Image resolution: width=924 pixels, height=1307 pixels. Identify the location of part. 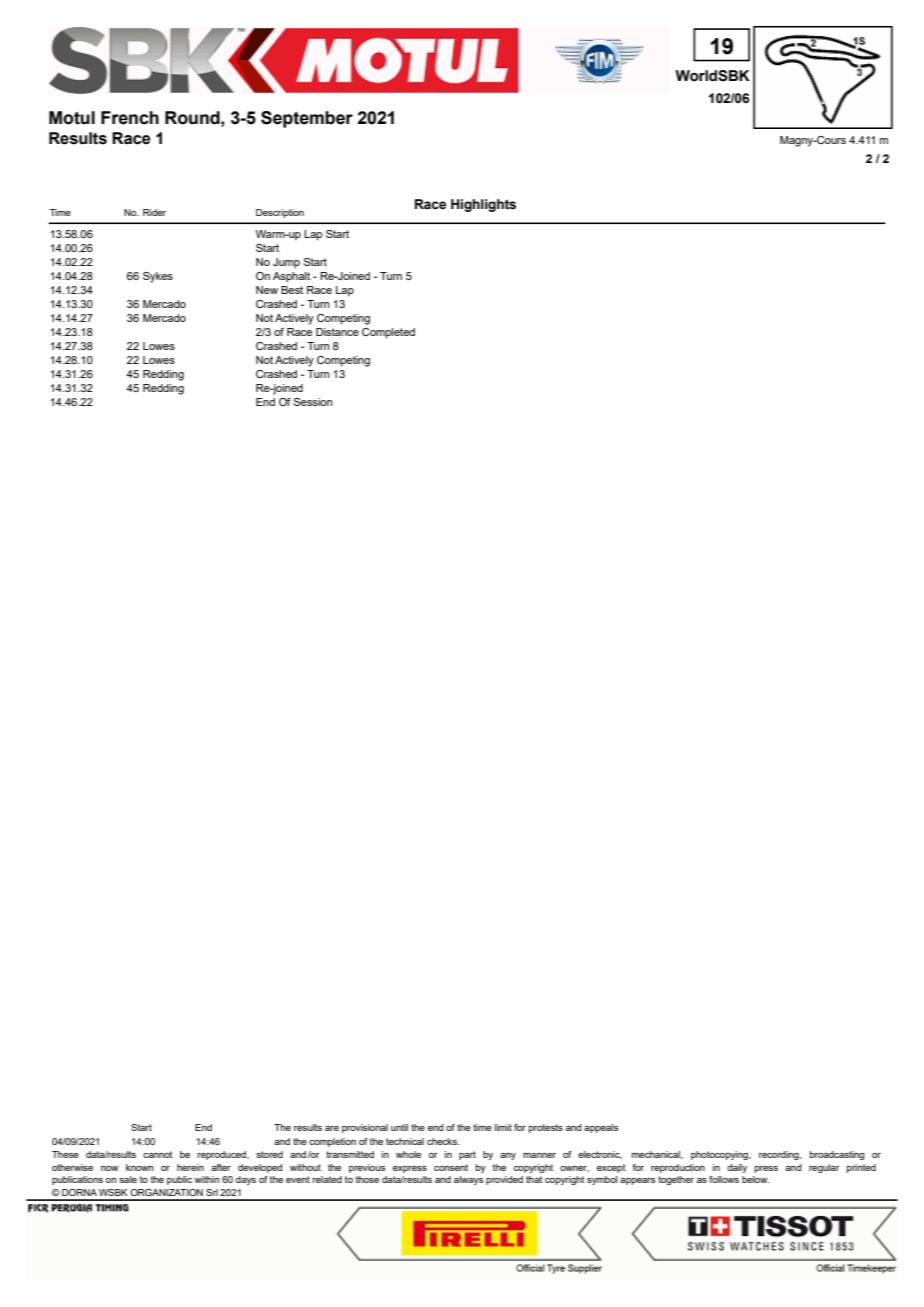
(467, 1155).
